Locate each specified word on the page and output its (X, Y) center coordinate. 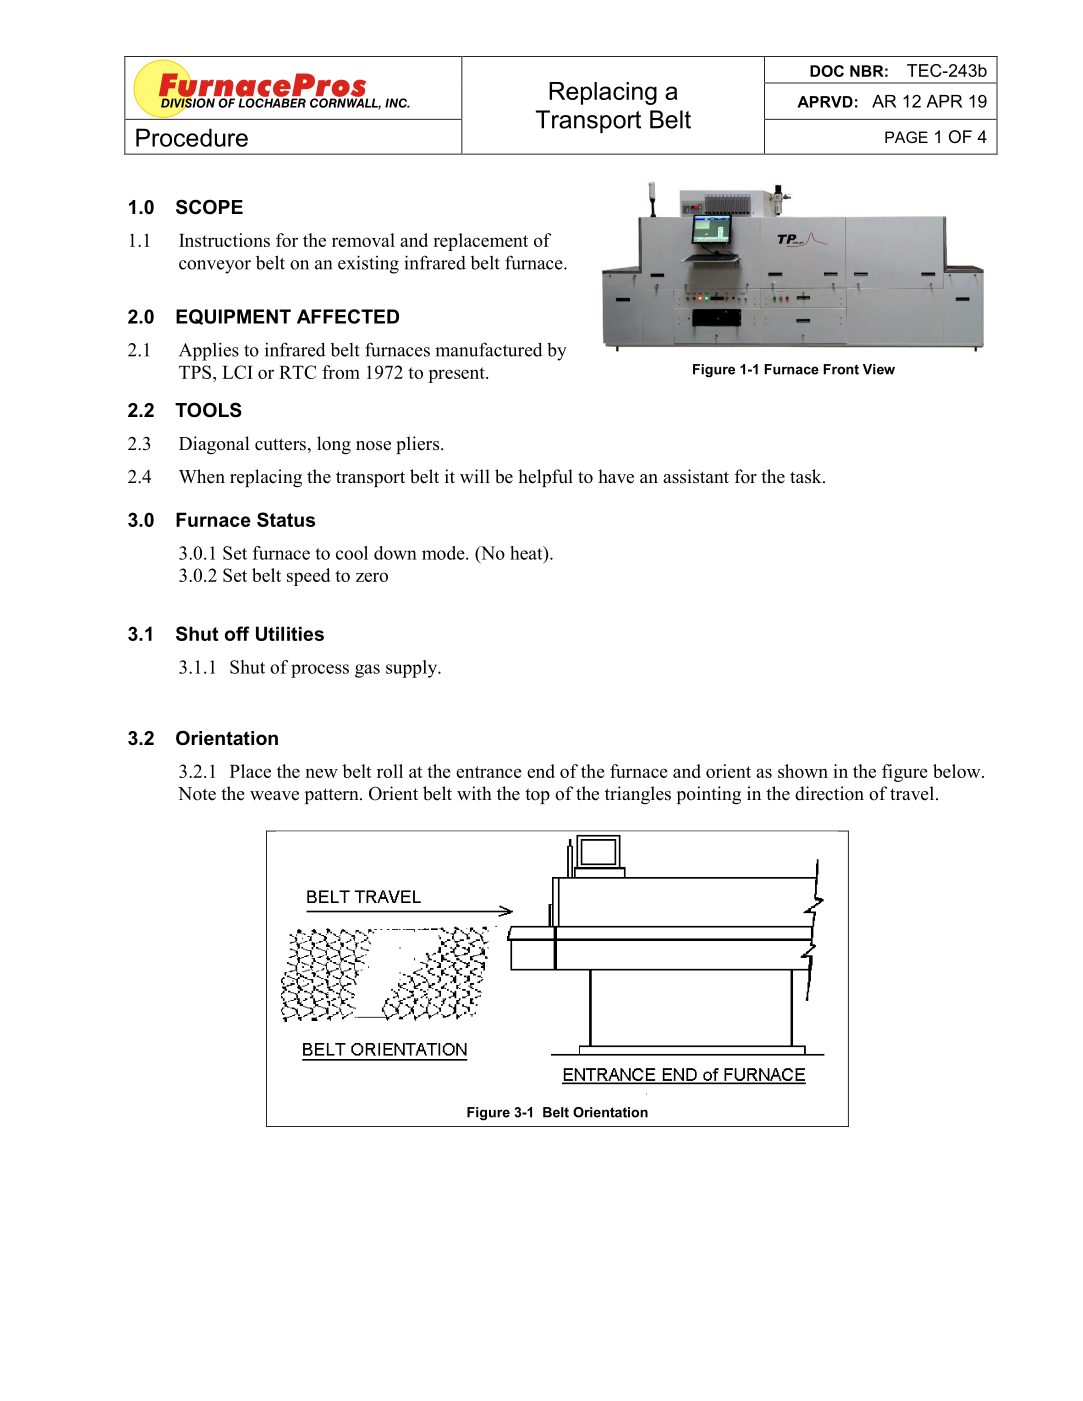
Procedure (192, 137)
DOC (827, 71)
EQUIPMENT (233, 317)
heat (527, 553)
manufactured (489, 349)
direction (829, 793)
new (322, 773)
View (879, 369)
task (807, 476)
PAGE (906, 137)
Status (286, 519)
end (541, 771)
